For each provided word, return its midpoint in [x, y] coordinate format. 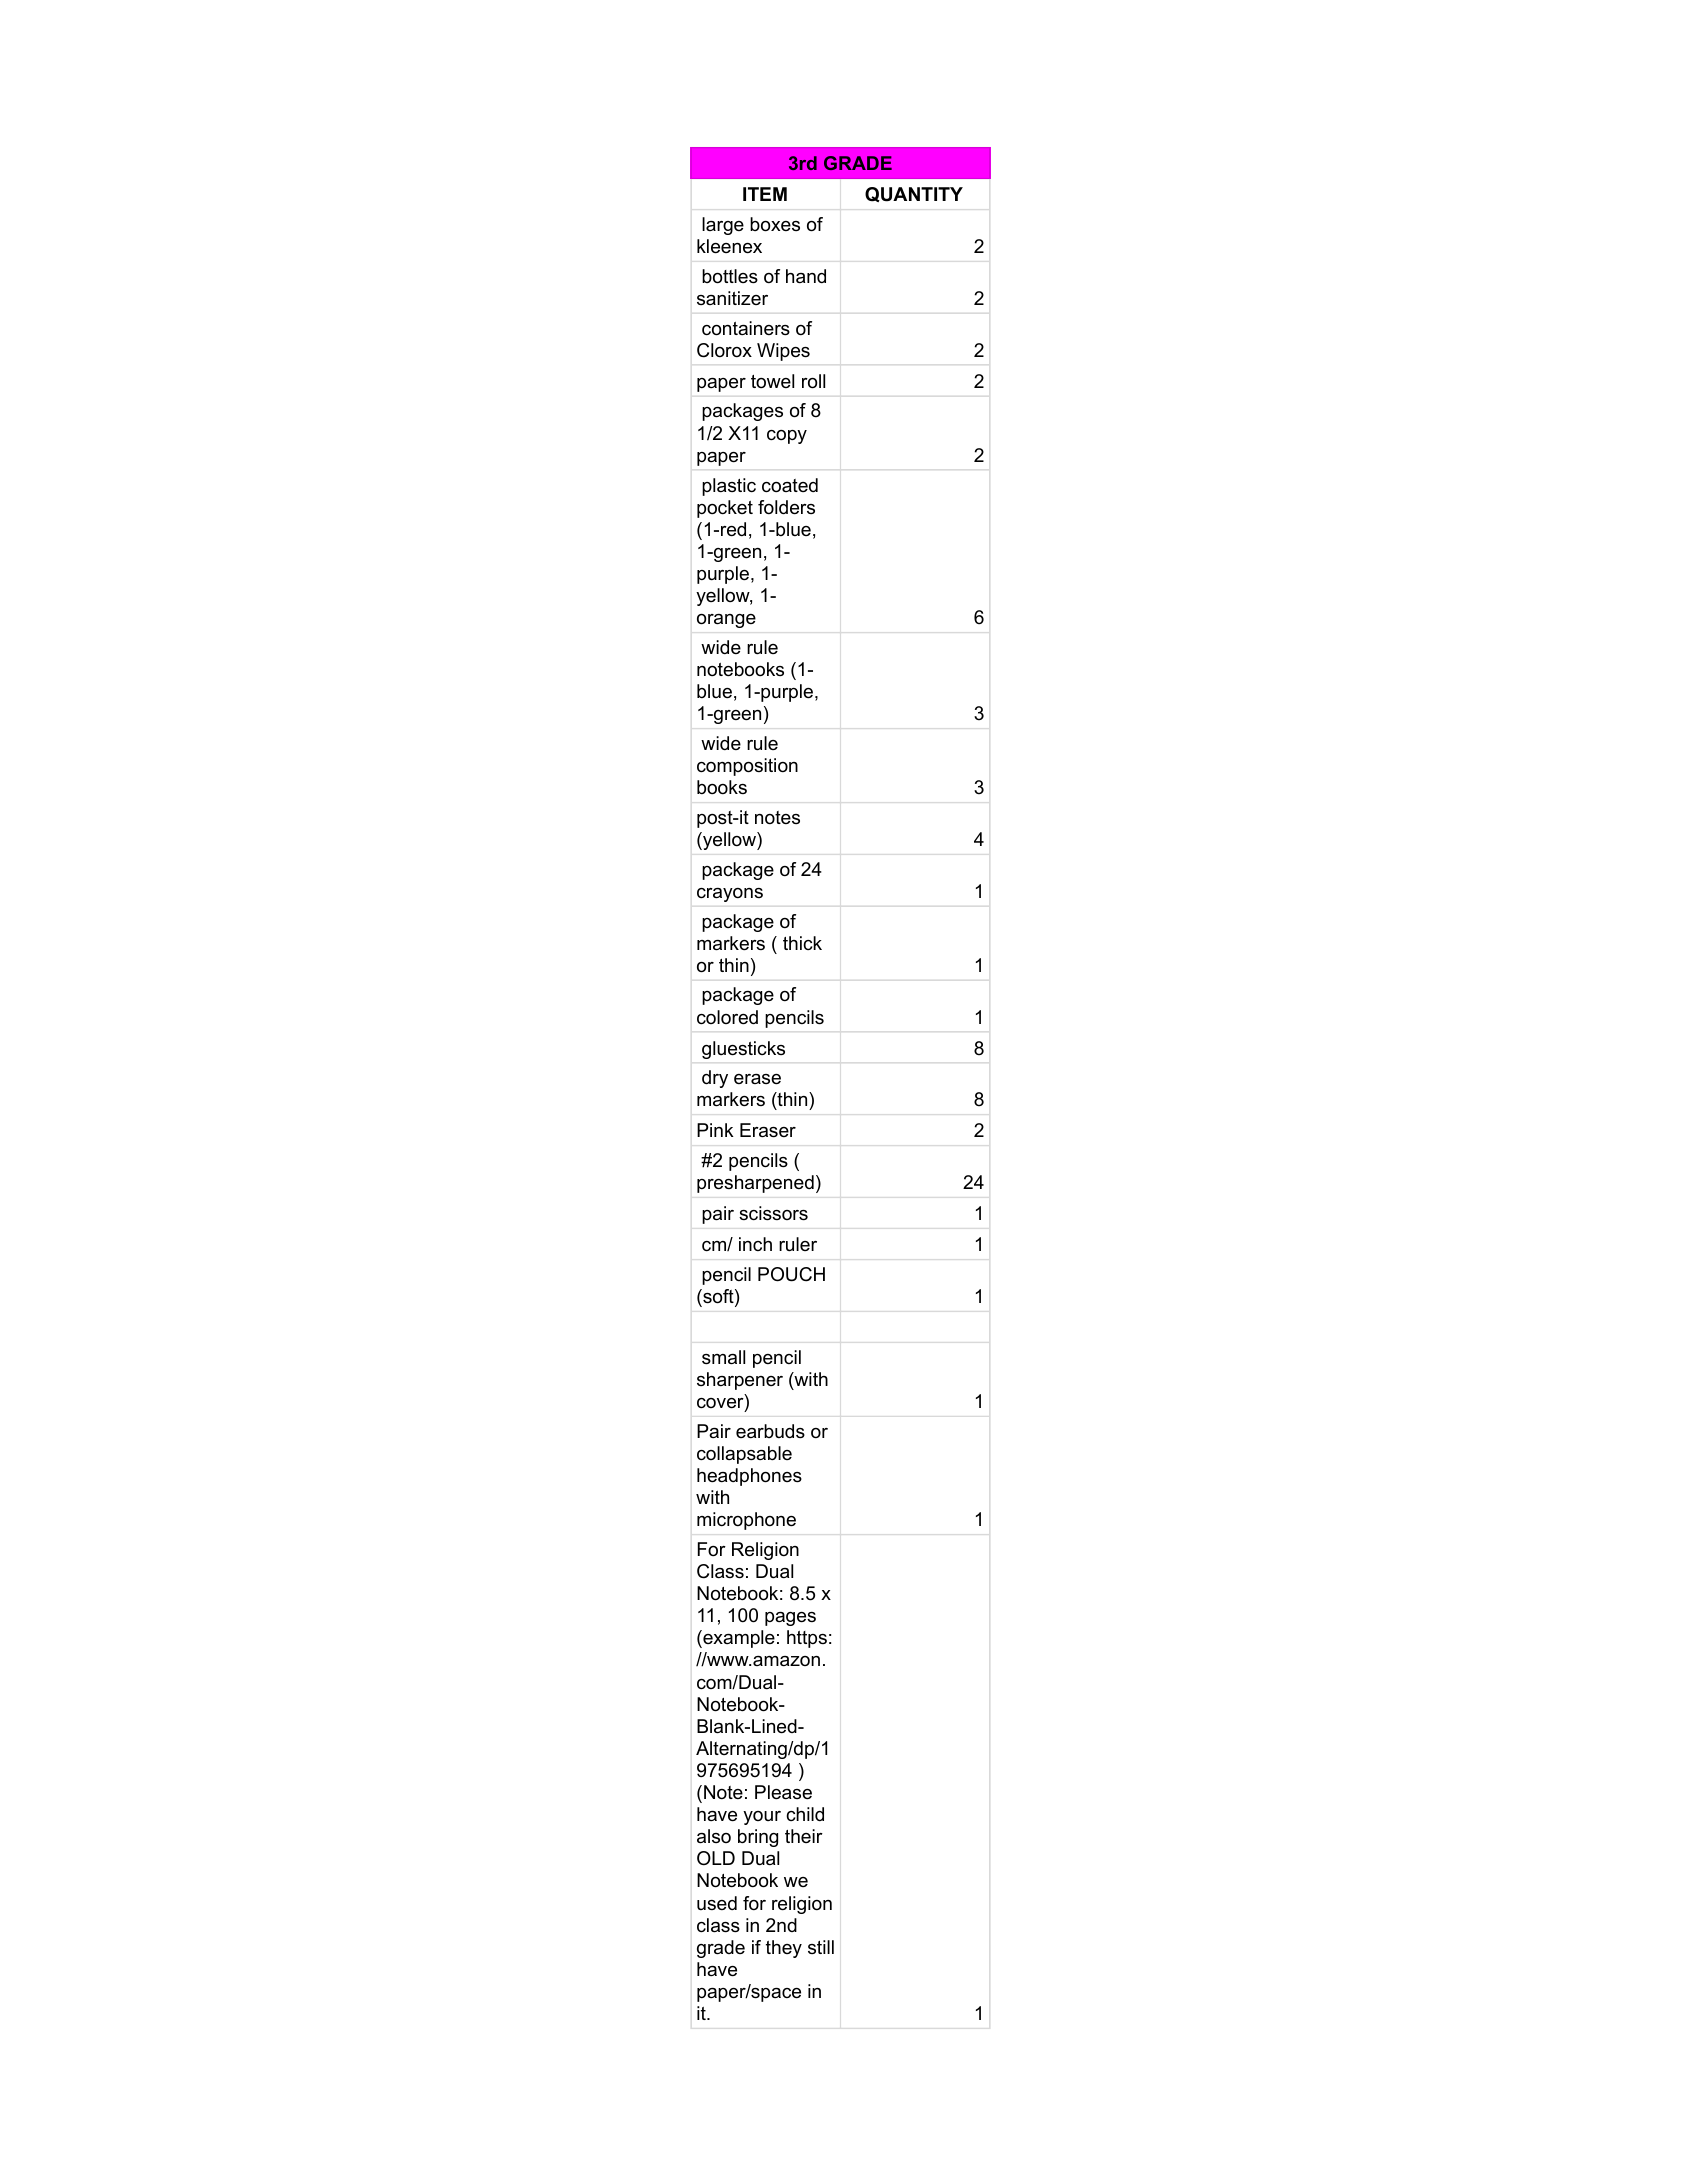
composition [747, 767]
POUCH [791, 1274]
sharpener [740, 1381]
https [807, 1639]
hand [806, 276]
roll [813, 381]
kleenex [729, 246]
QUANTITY [914, 194]
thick [802, 943]
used [717, 1903]
